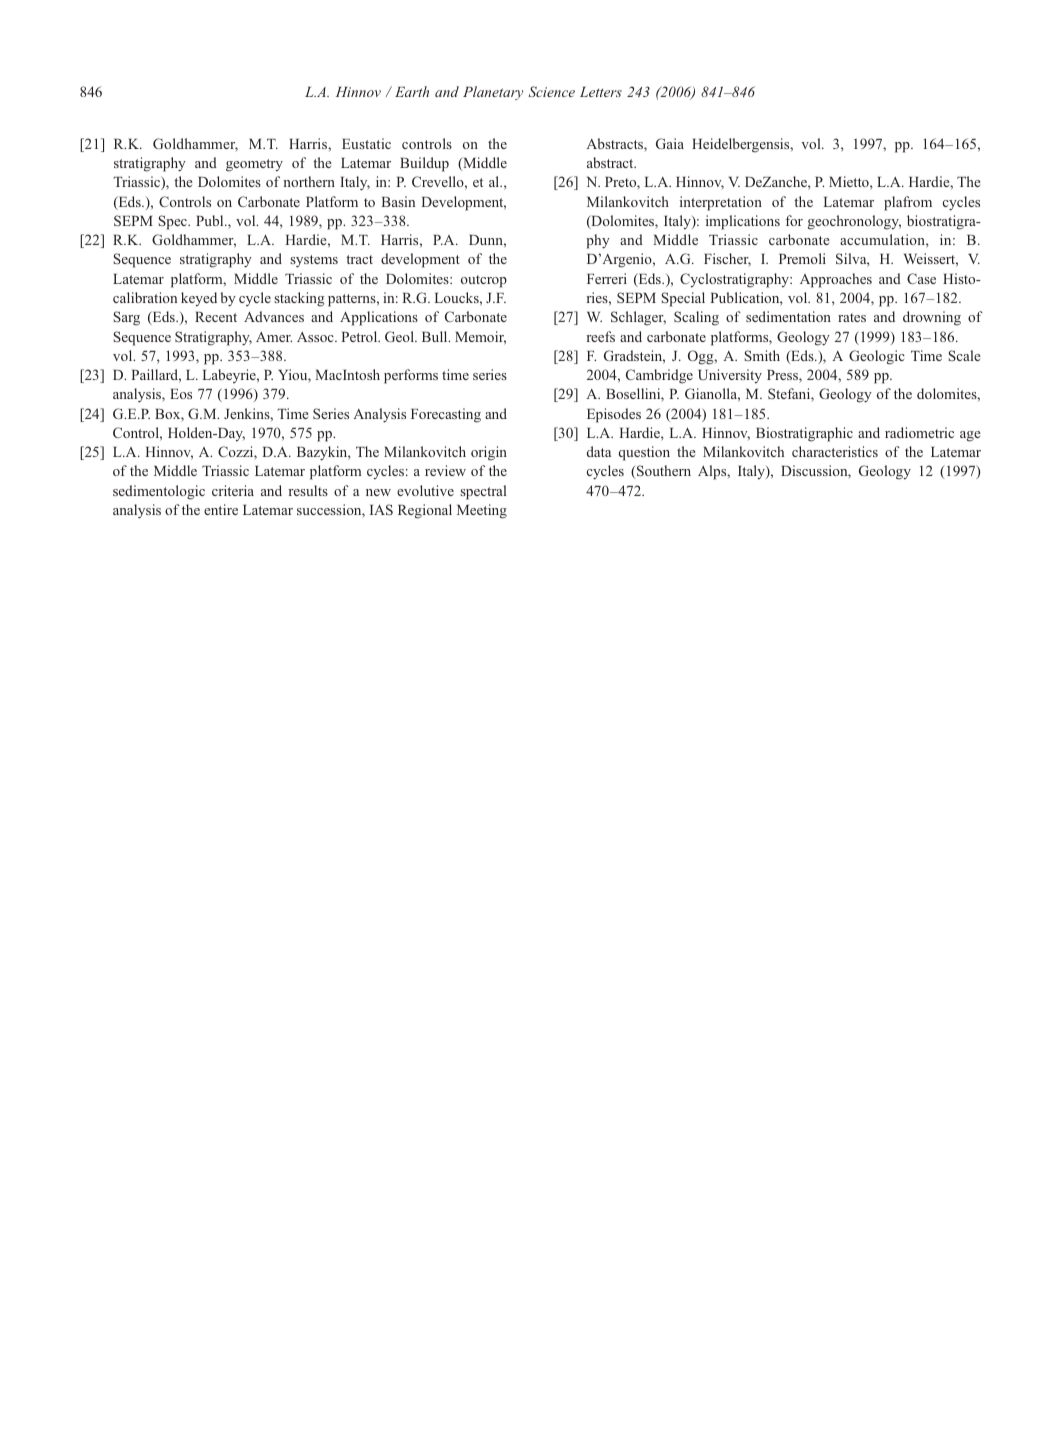 This screenshot has height=1436, width=1052. What do you see at coordinates (233, 490) in the screenshot?
I see `criteria` at bounding box center [233, 490].
